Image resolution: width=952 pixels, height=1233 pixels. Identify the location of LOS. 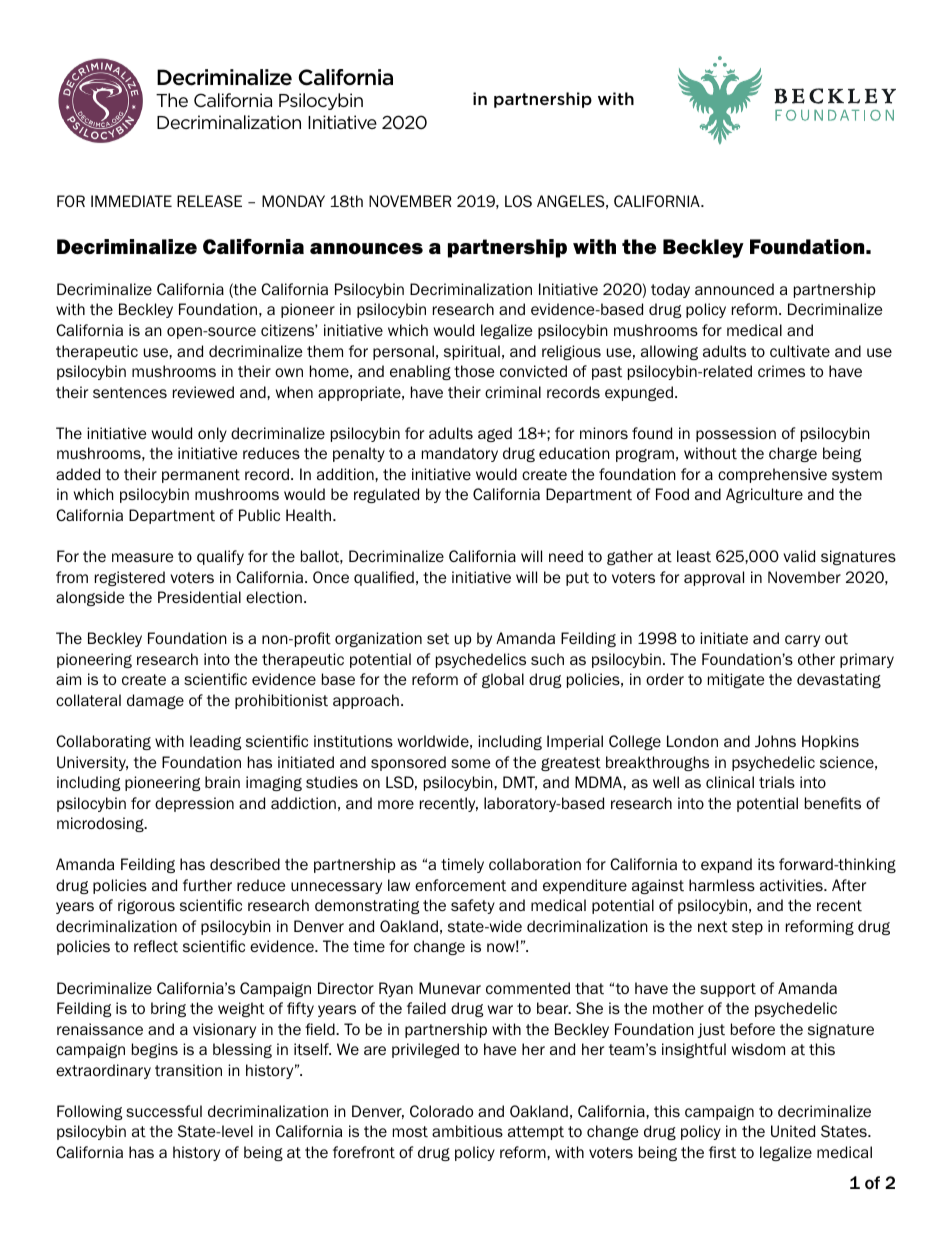
(518, 201).
